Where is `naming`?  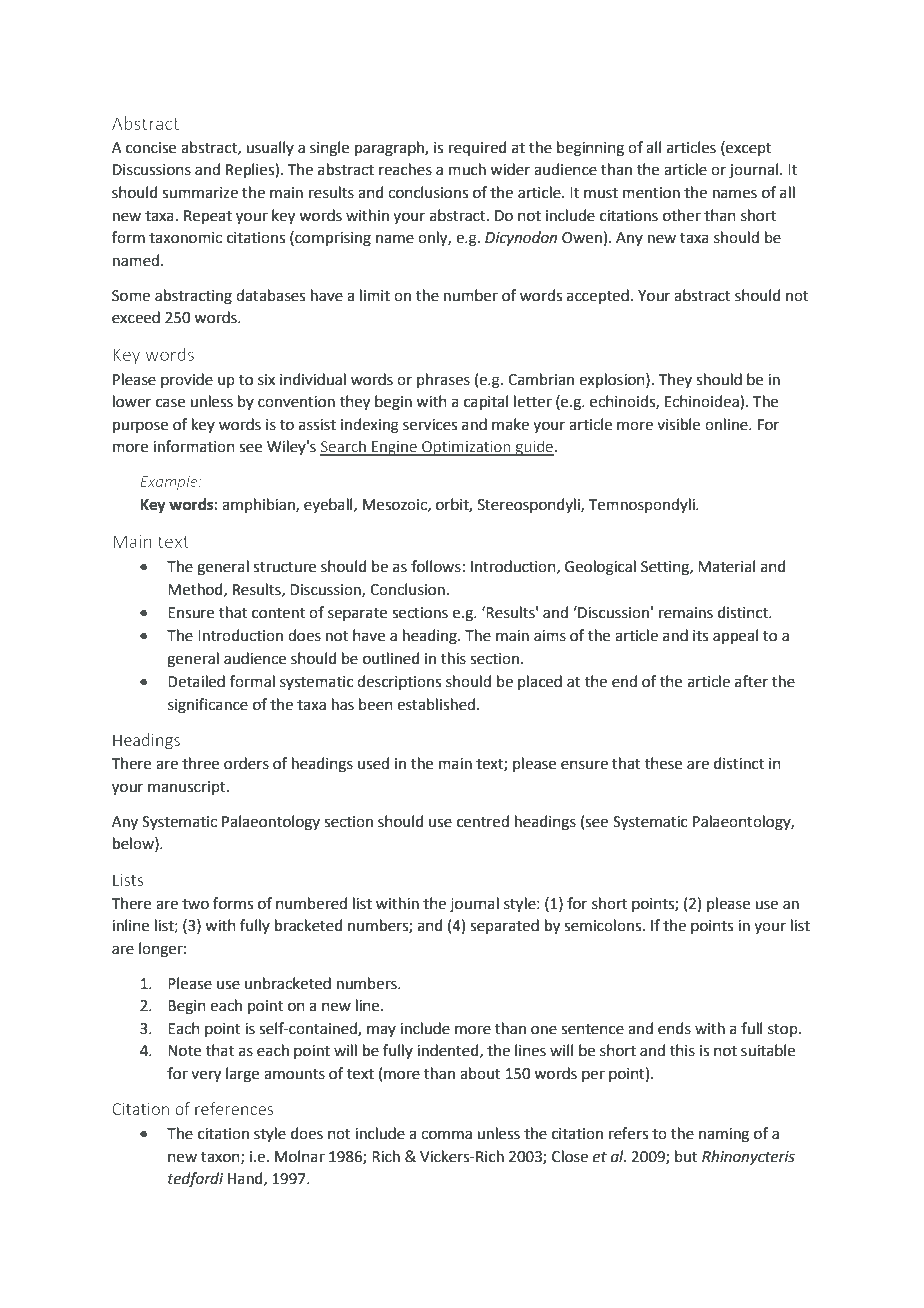
naming is located at coordinates (724, 1135).
